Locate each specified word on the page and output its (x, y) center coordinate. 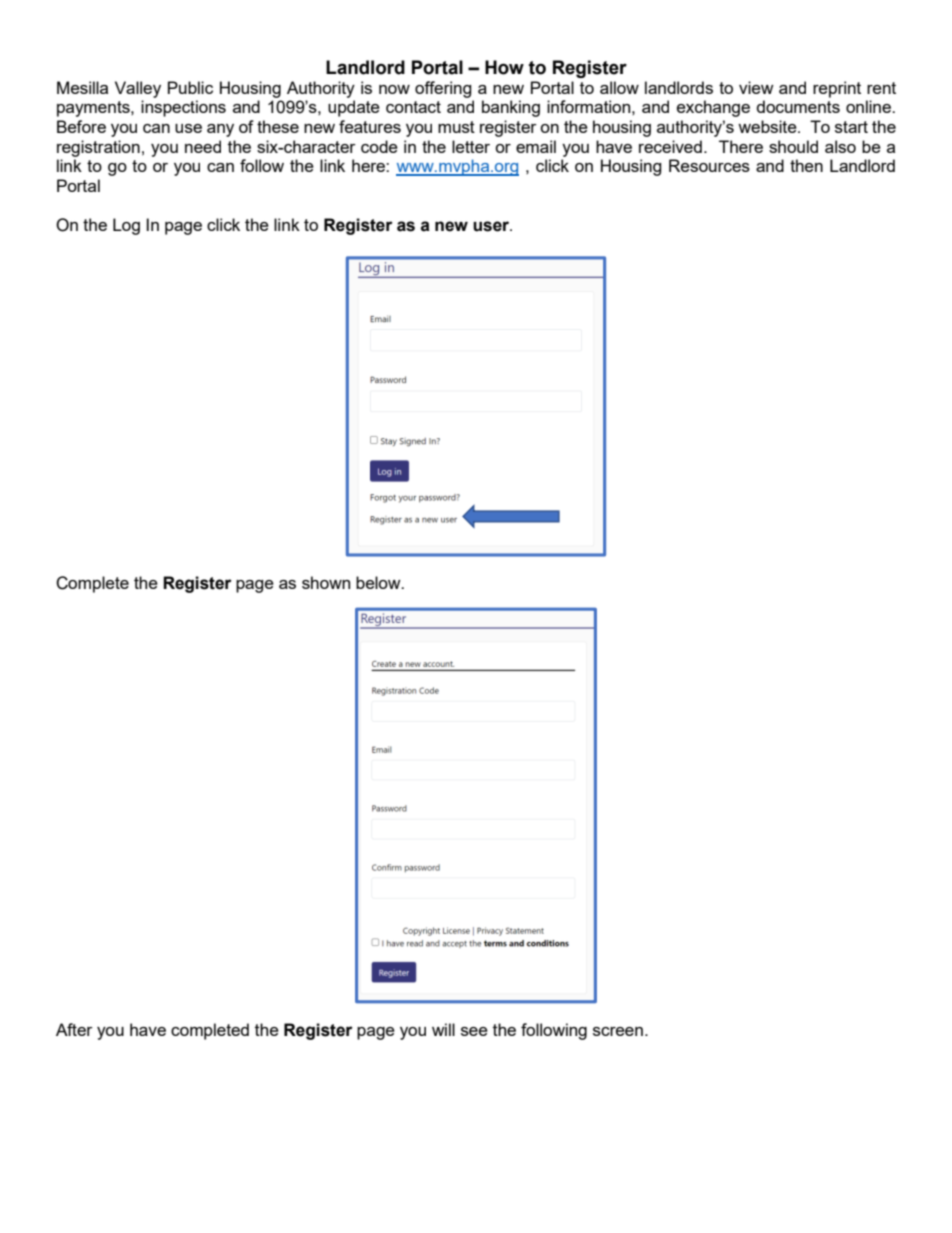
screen (618, 1031)
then (806, 165)
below (379, 582)
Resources (709, 165)
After (74, 1029)
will (443, 1029)
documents (798, 106)
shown (326, 582)
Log (126, 226)
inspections (183, 108)
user (492, 226)
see (474, 1031)
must (456, 127)
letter (471, 146)
